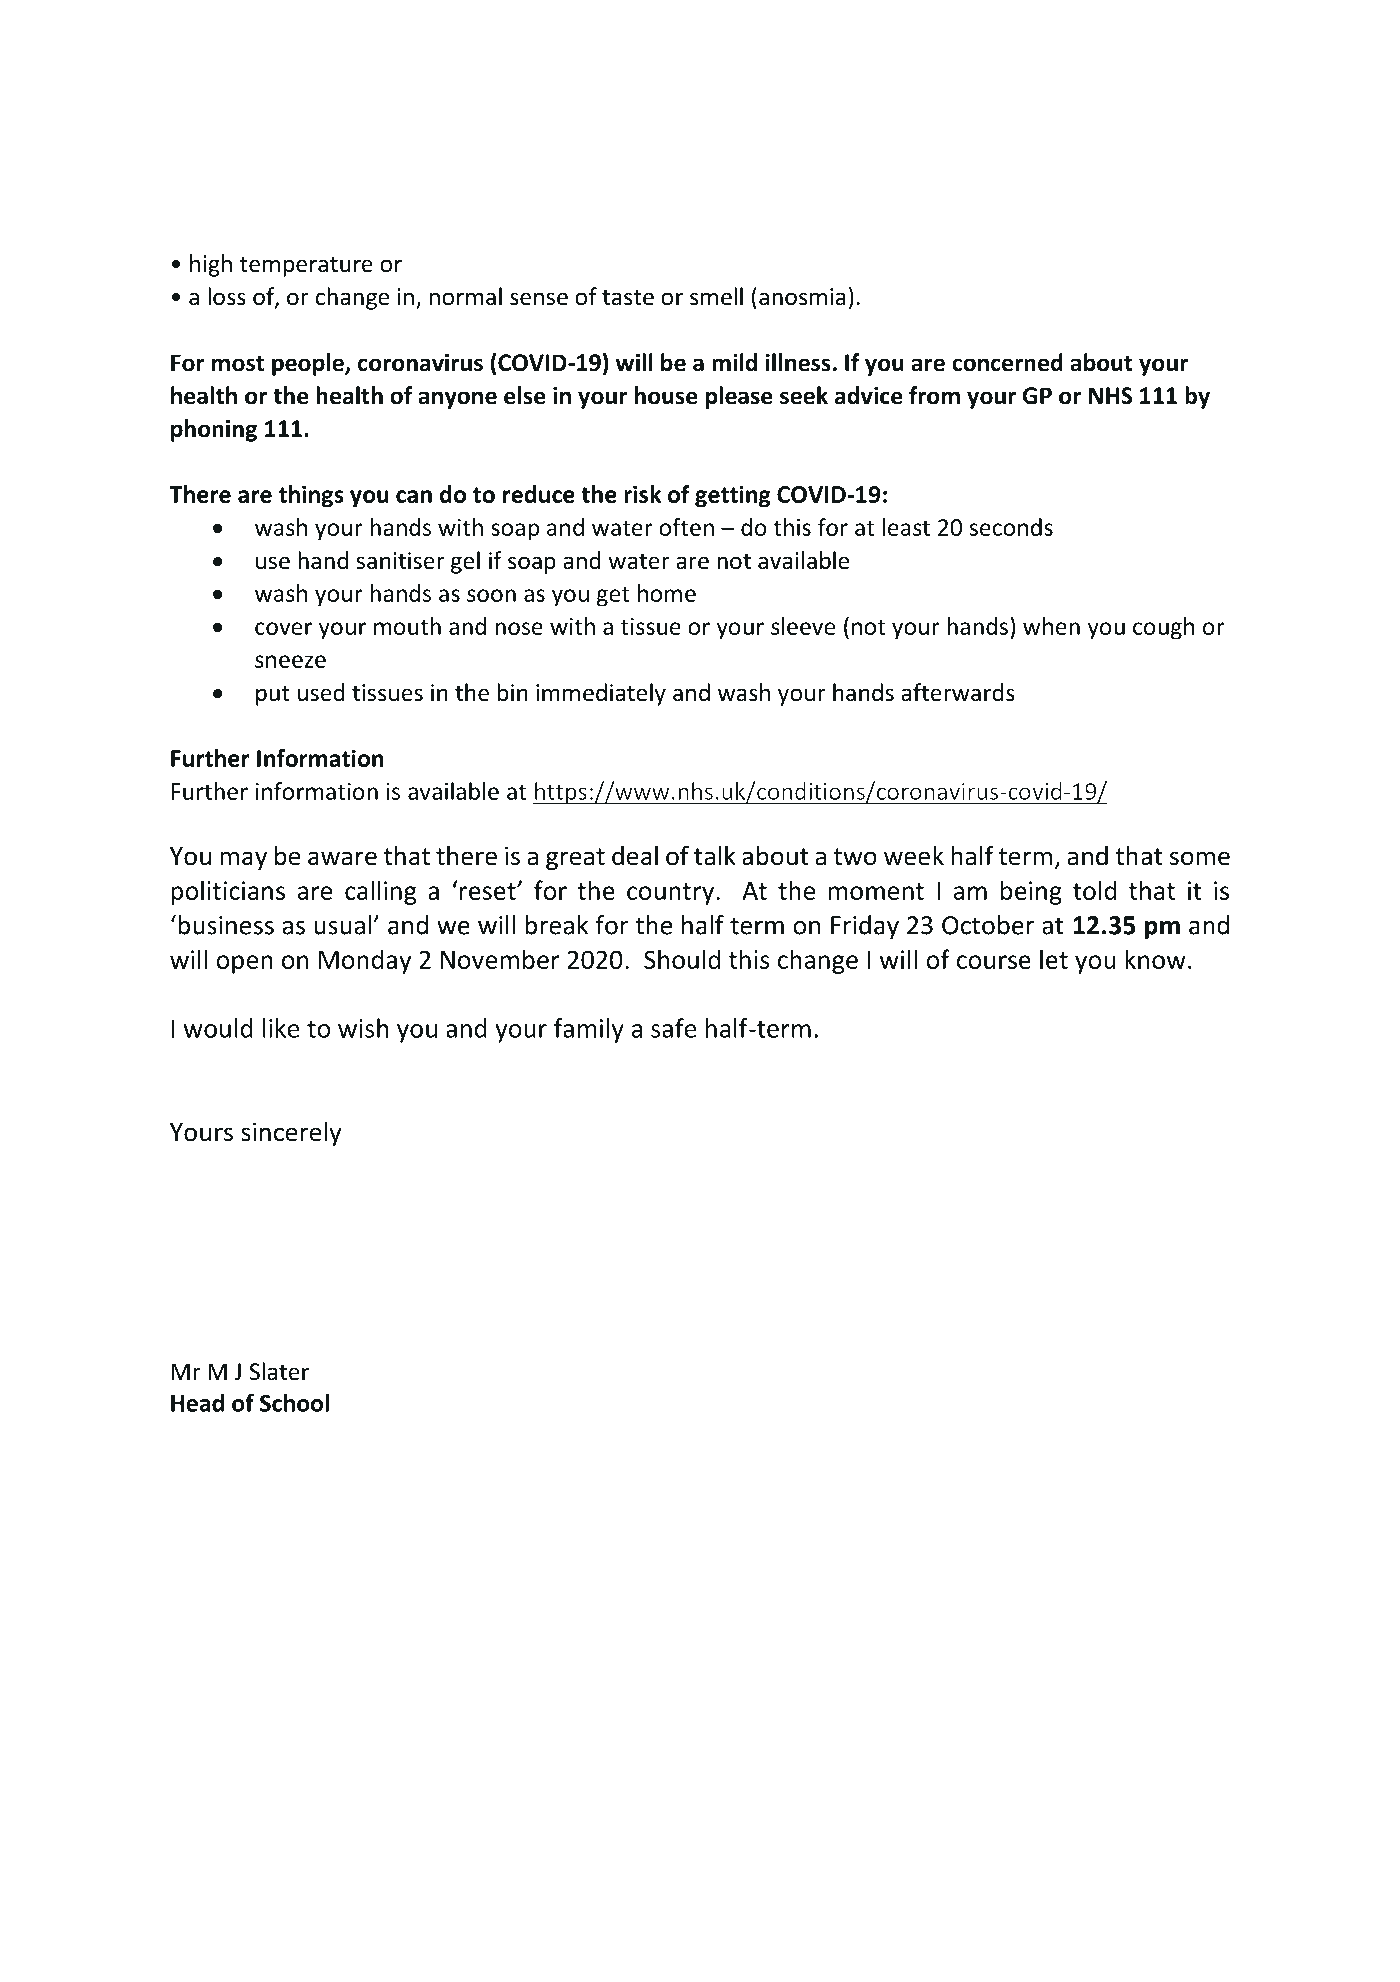  Describe the element at coordinates (667, 593) in the image. I see `home` at that location.
